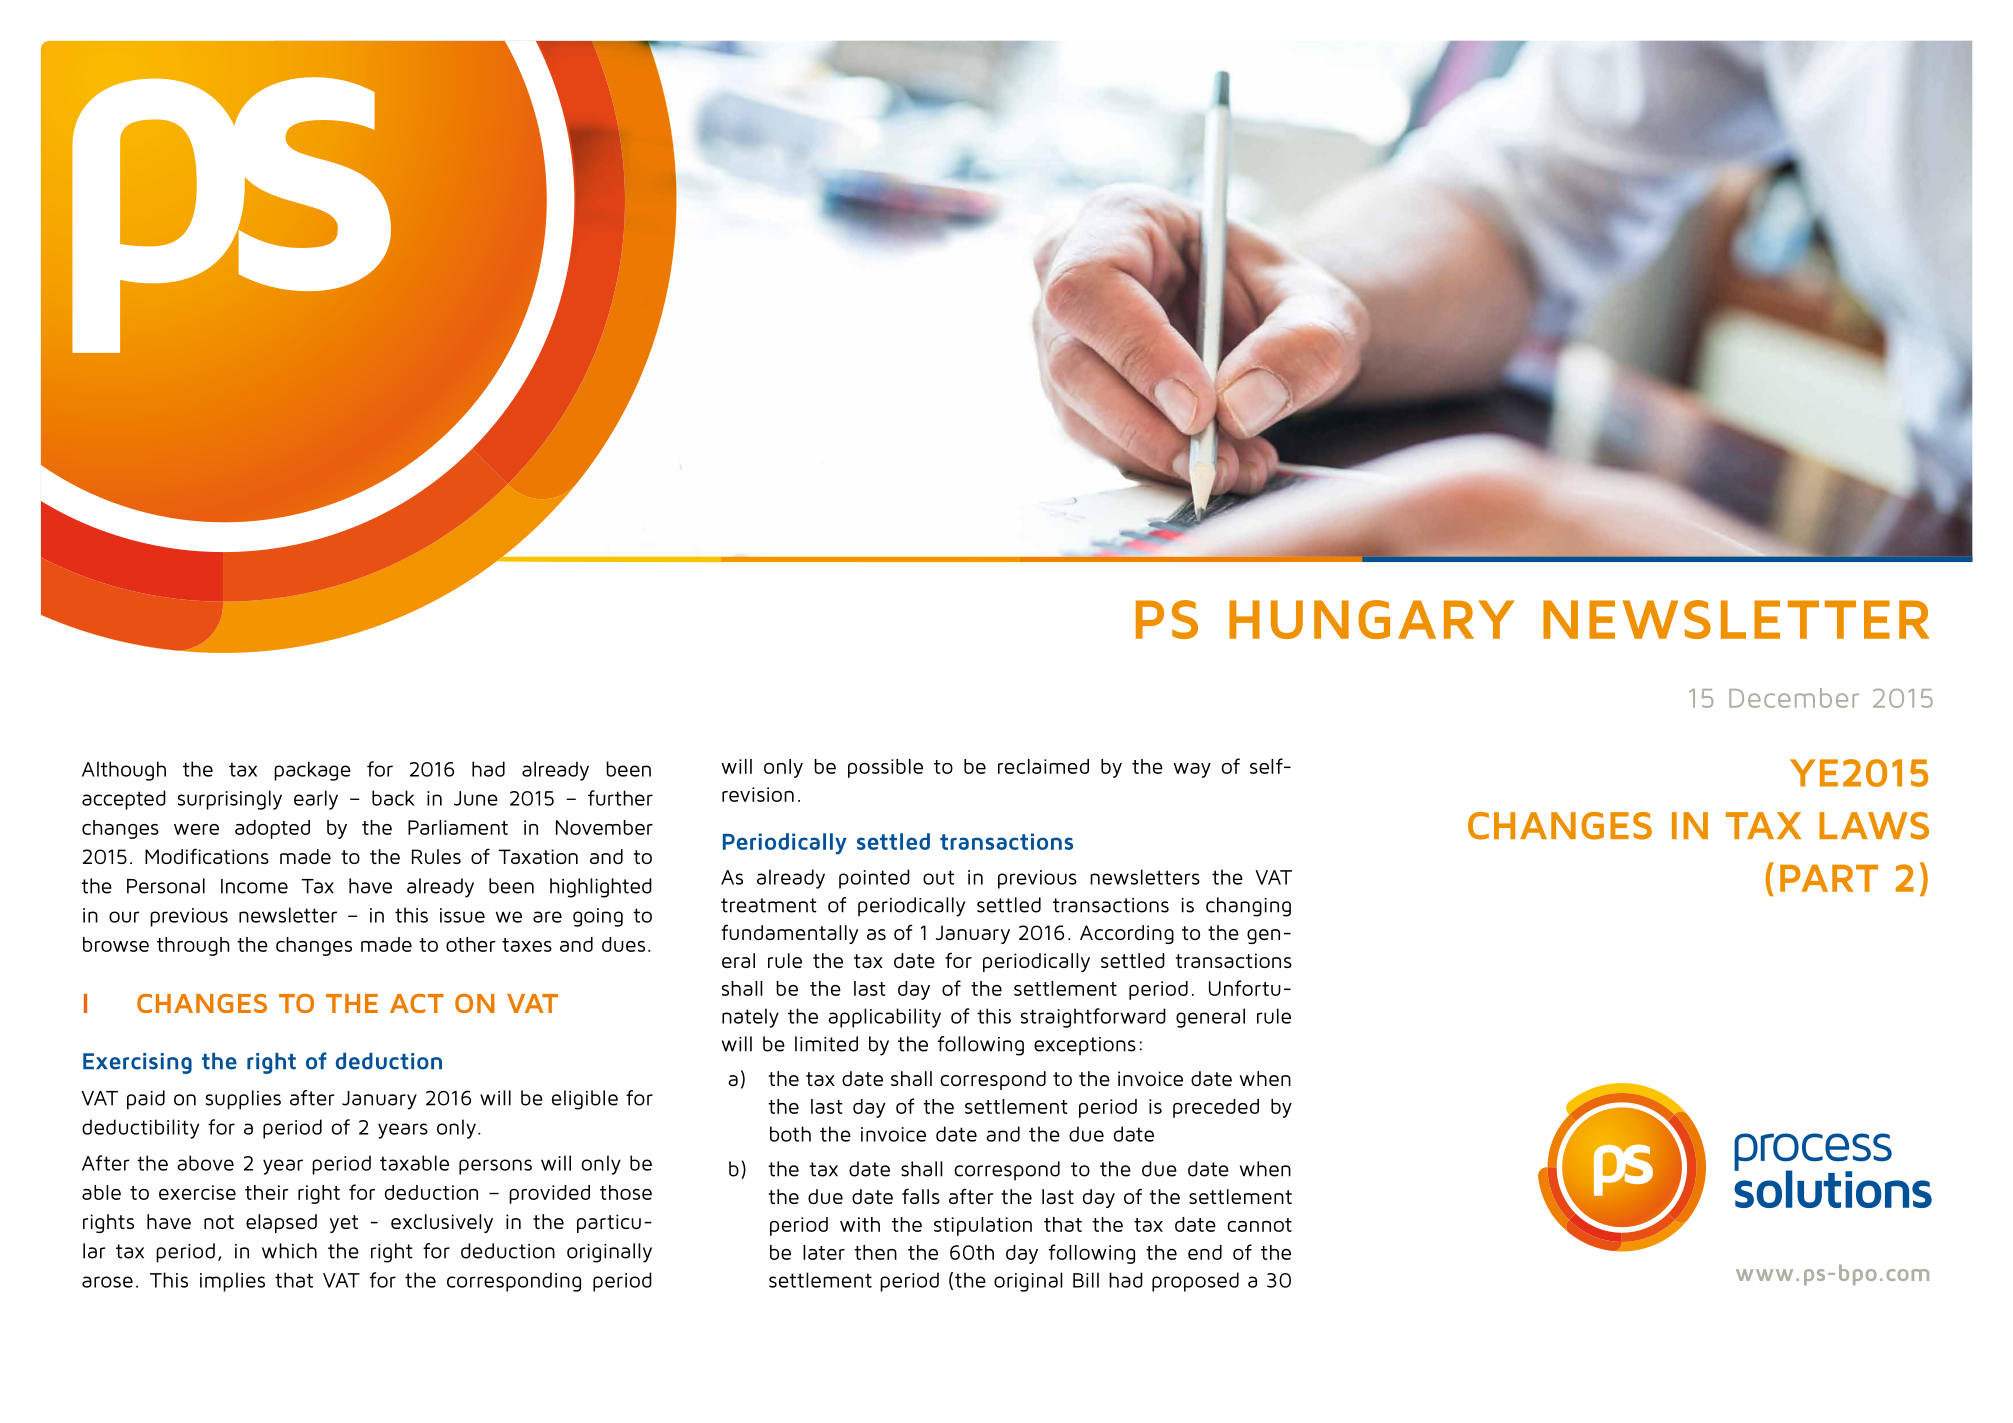  I want to click on HUNGARY, so click(1371, 619).
